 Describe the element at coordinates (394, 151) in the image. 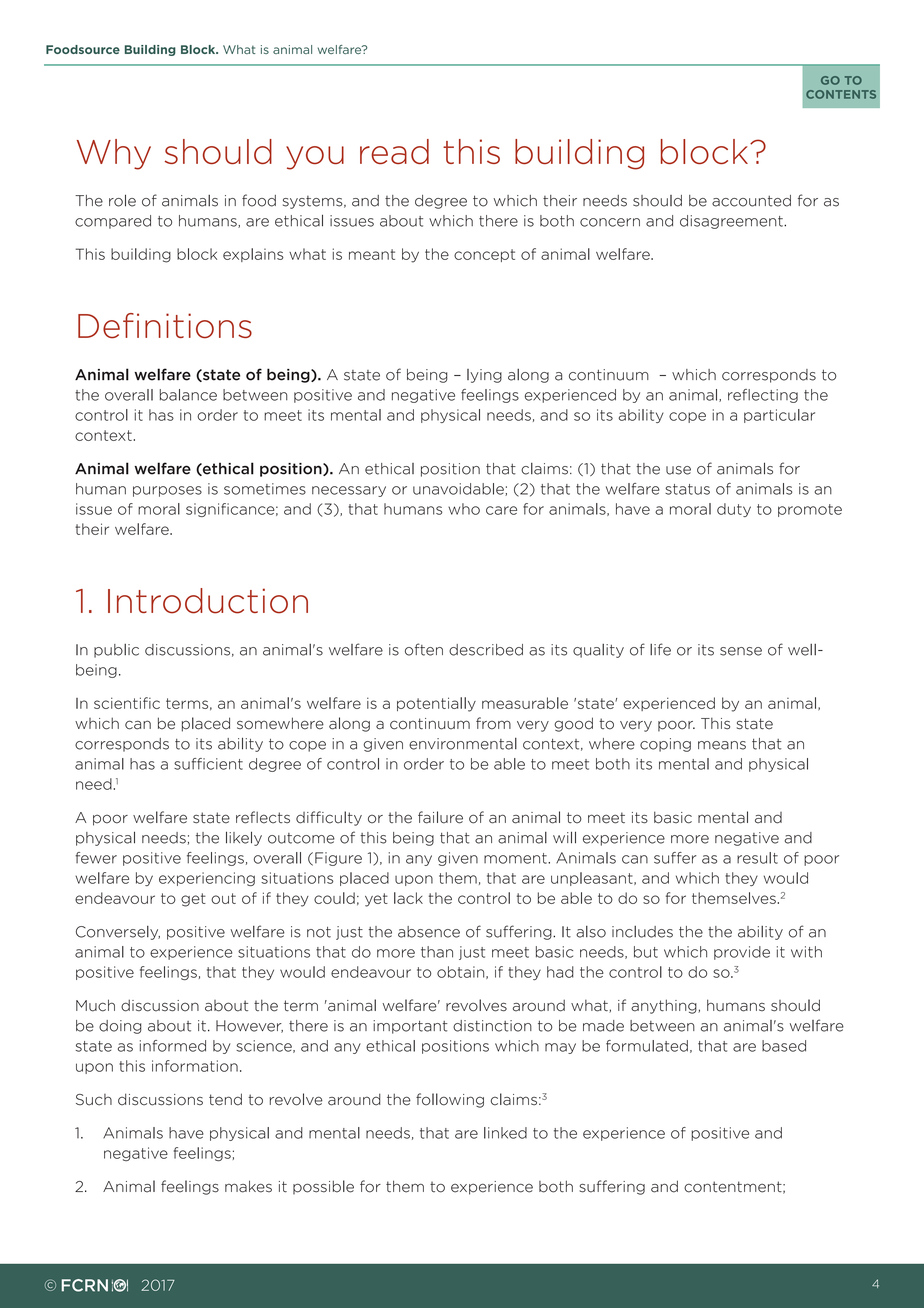

I see `read` at that location.
